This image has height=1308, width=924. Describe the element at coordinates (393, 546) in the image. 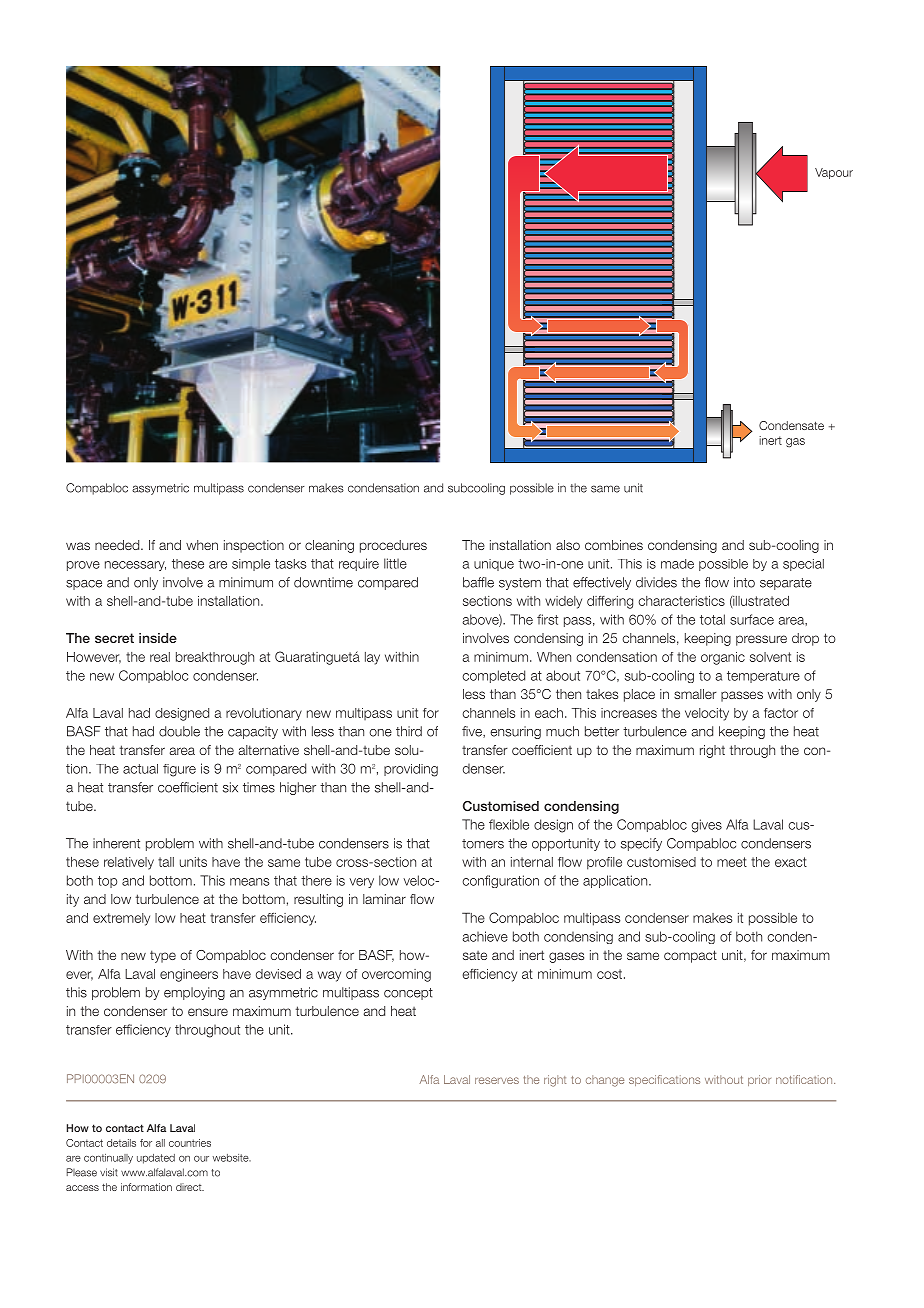

I see `procedures` at that location.
